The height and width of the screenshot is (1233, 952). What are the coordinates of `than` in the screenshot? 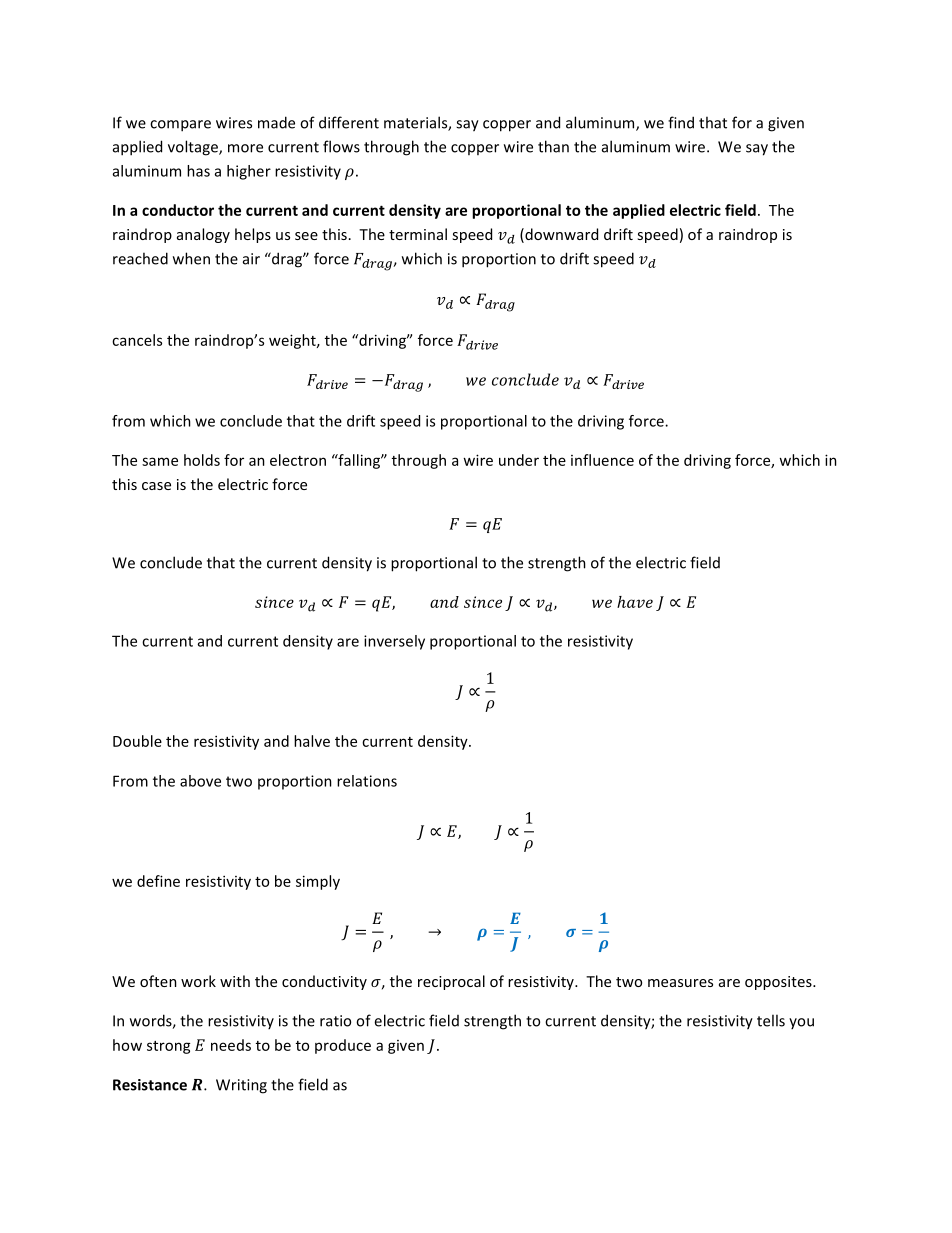 It's located at (553, 146).
